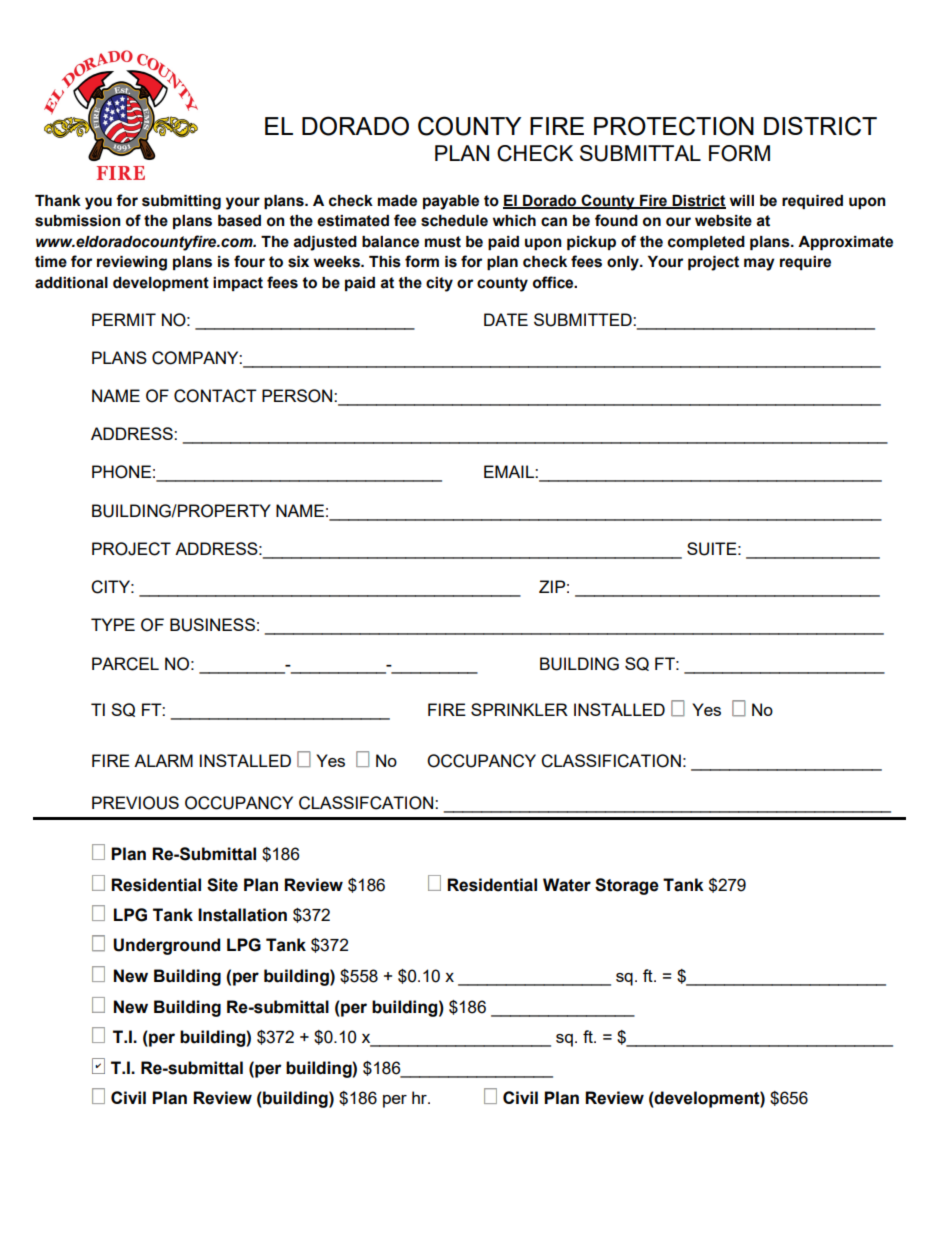 This image has width=952, height=1233. I want to click on payable, so click(451, 202).
